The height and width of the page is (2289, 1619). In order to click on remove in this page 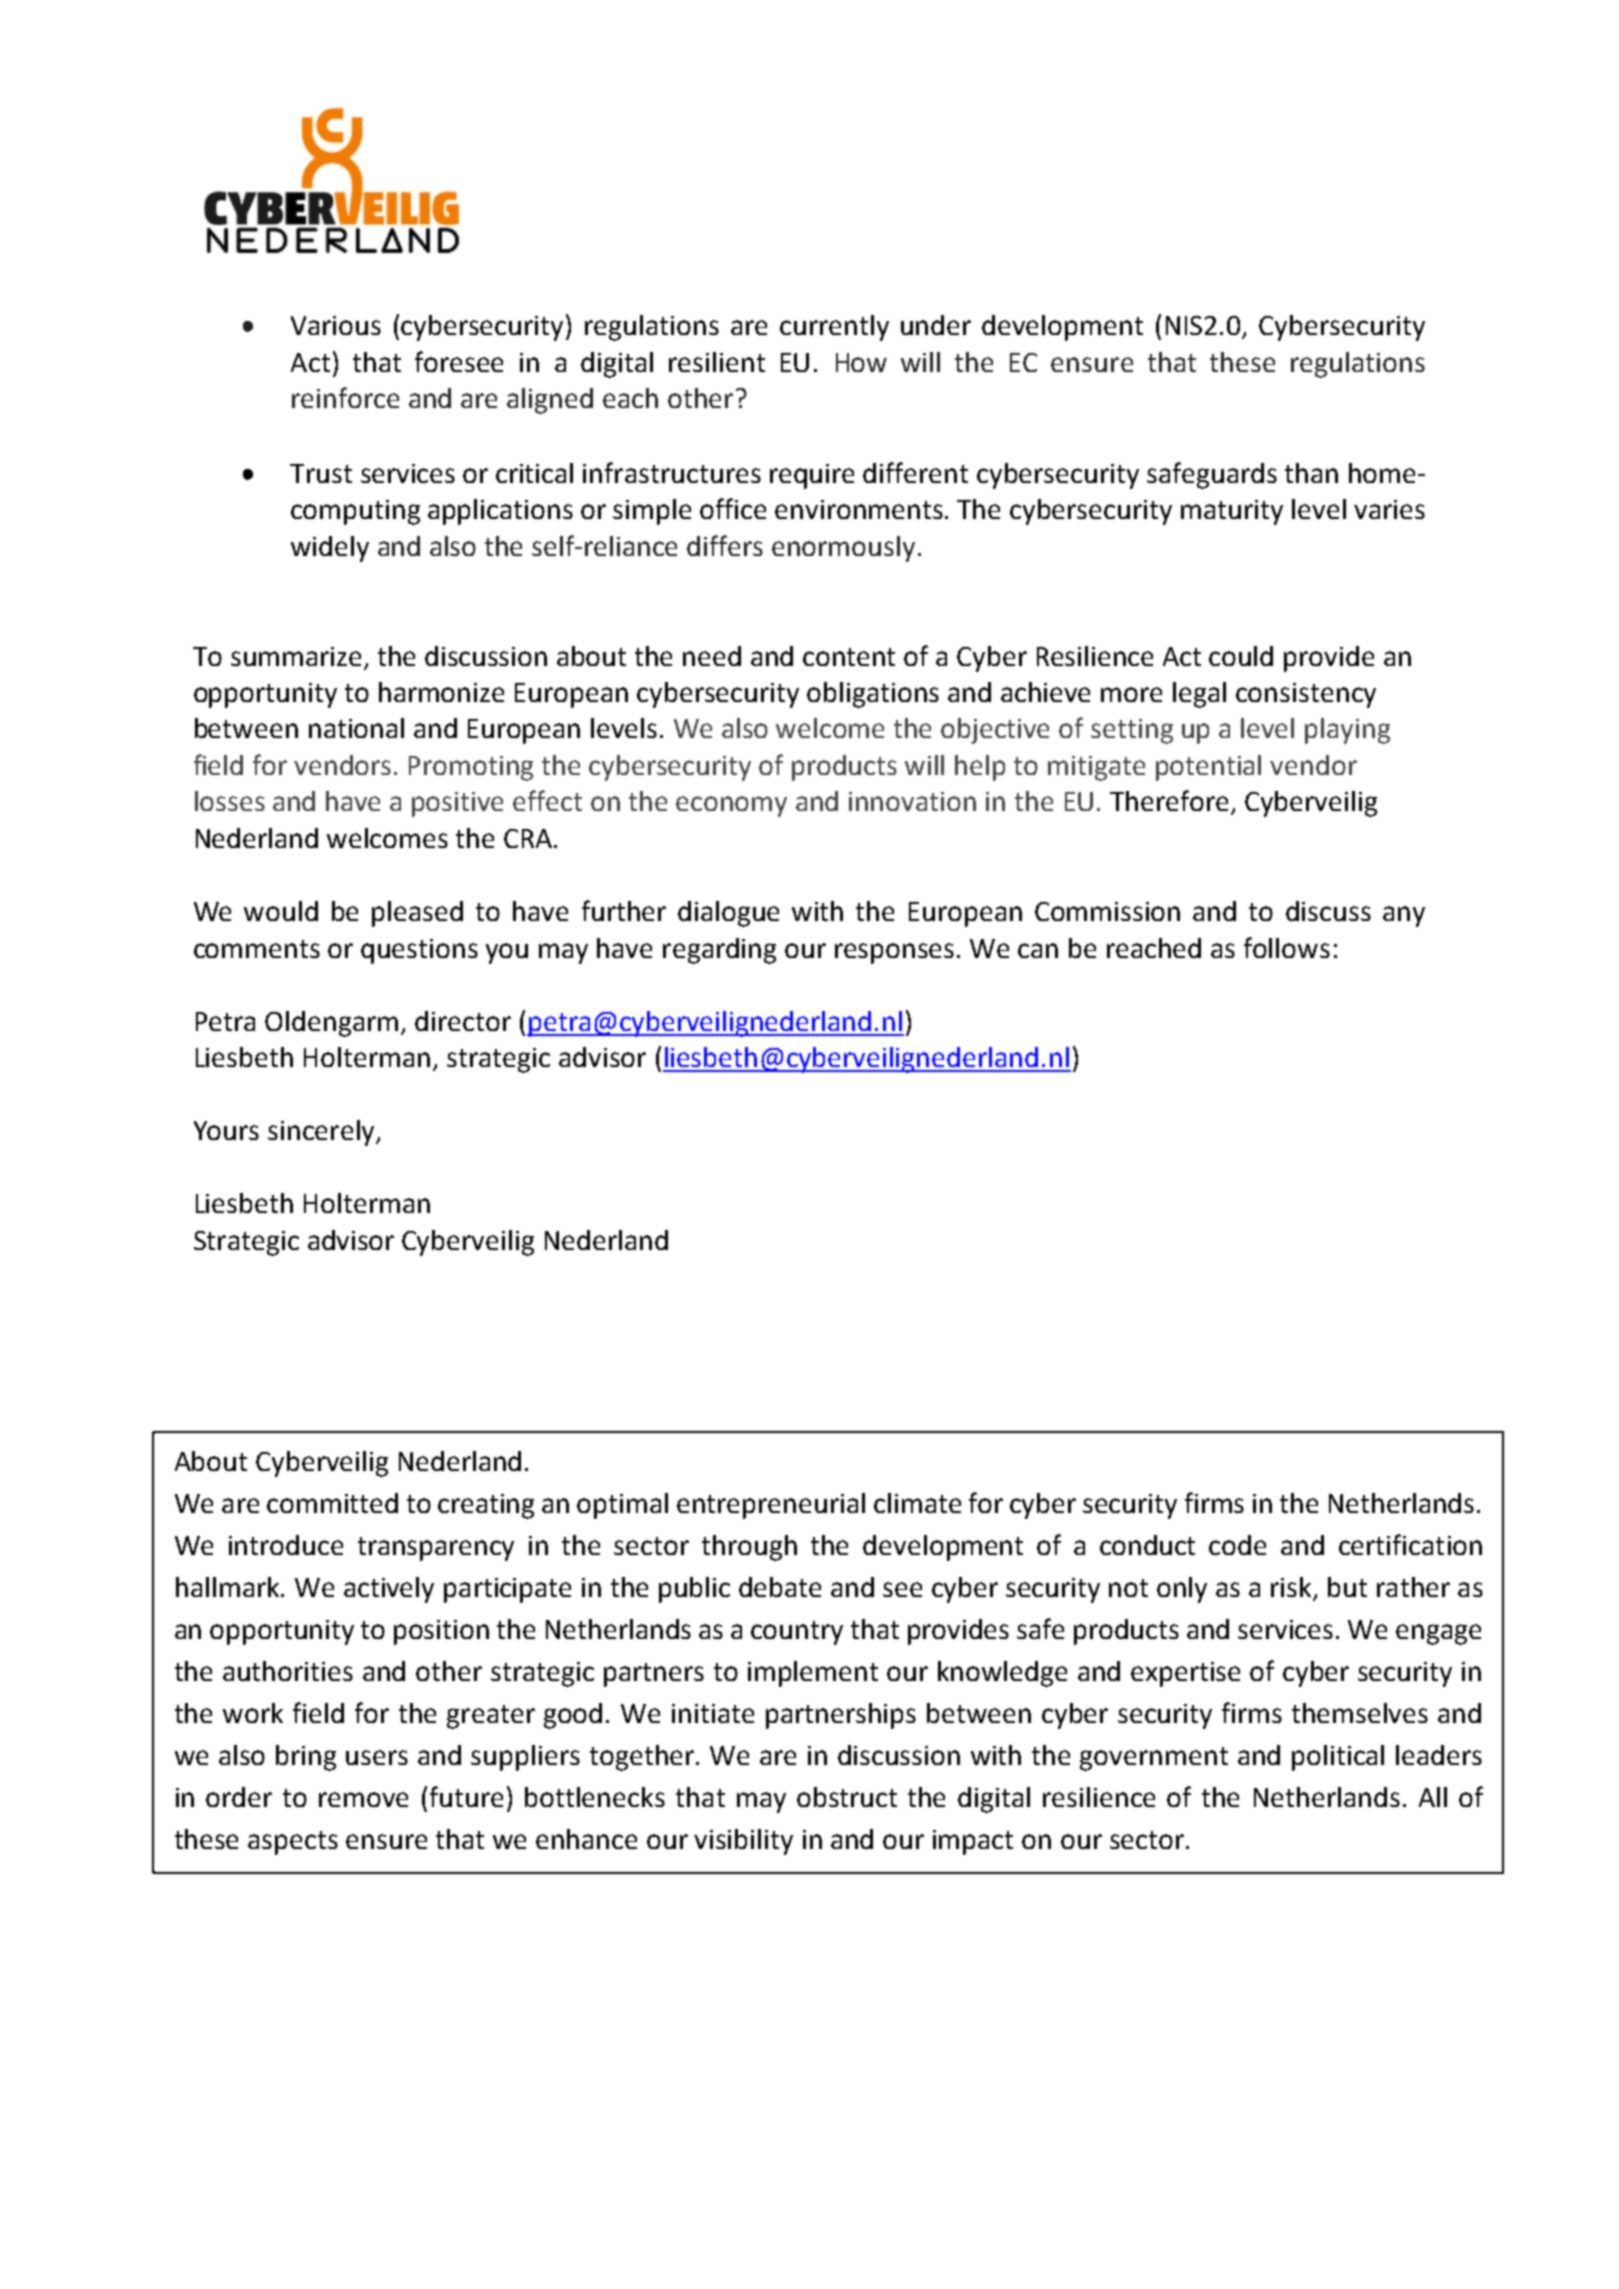, I will do `click(363, 1799)`.
